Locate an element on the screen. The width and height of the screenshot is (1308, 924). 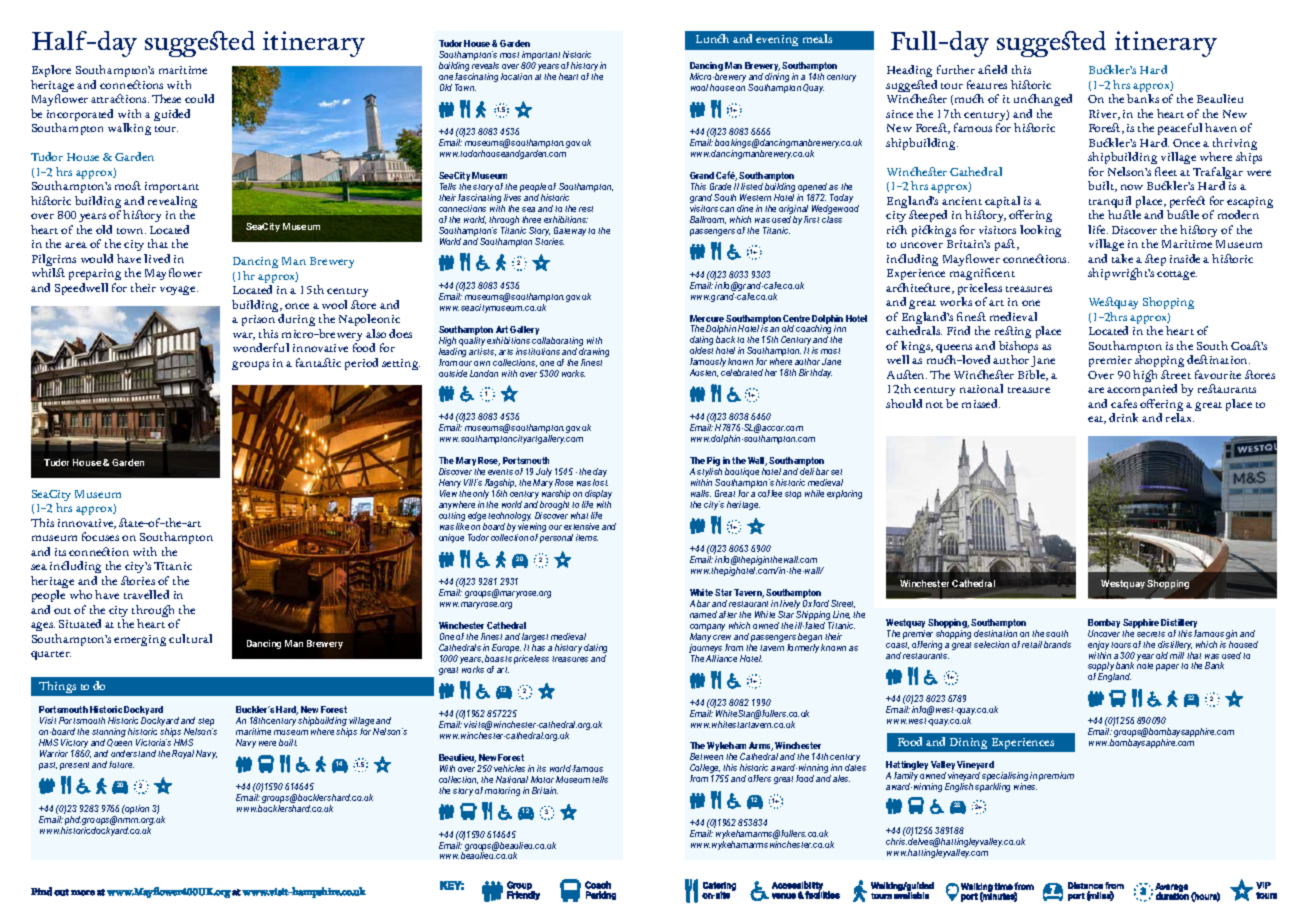
fantastic is located at coordinates (318, 362).
